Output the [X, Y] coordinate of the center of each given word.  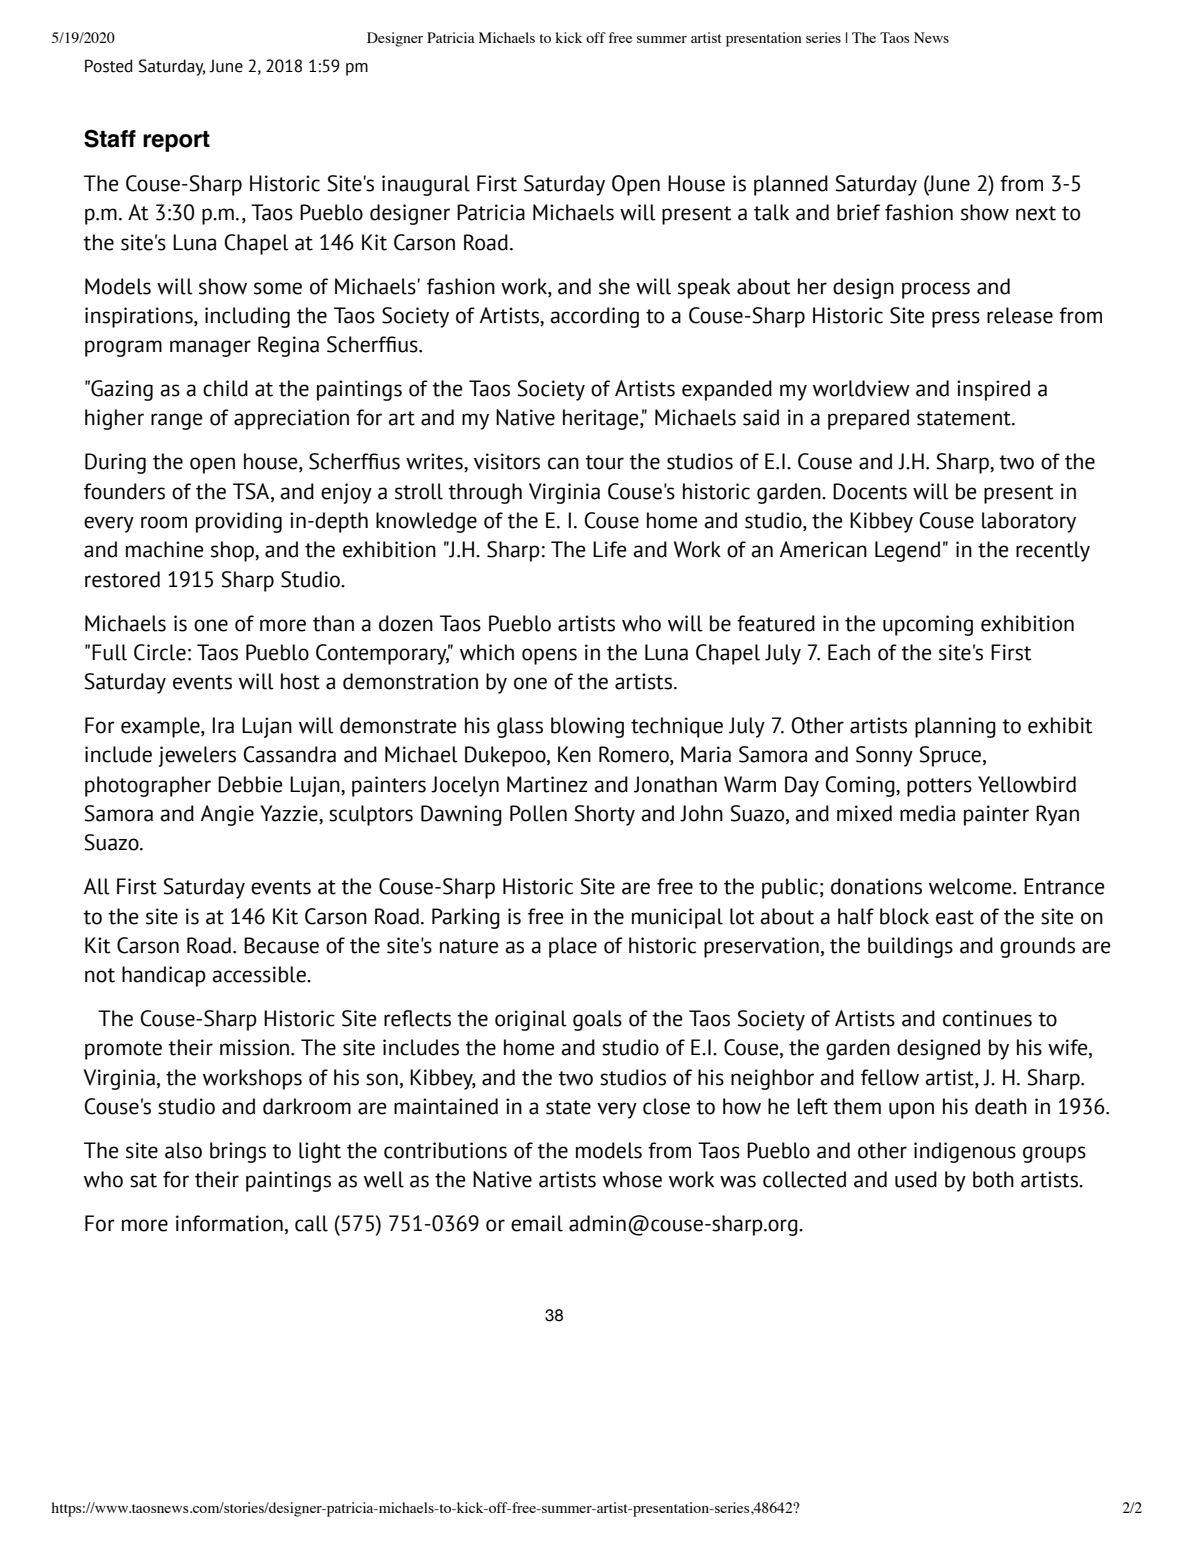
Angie [227, 815]
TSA [252, 491]
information [229, 1223]
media [927, 813]
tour [604, 462]
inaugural [426, 185]
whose [632, 1179]
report [176, 141]
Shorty [604, 815]
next [1036, 213]
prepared [868, 419]
